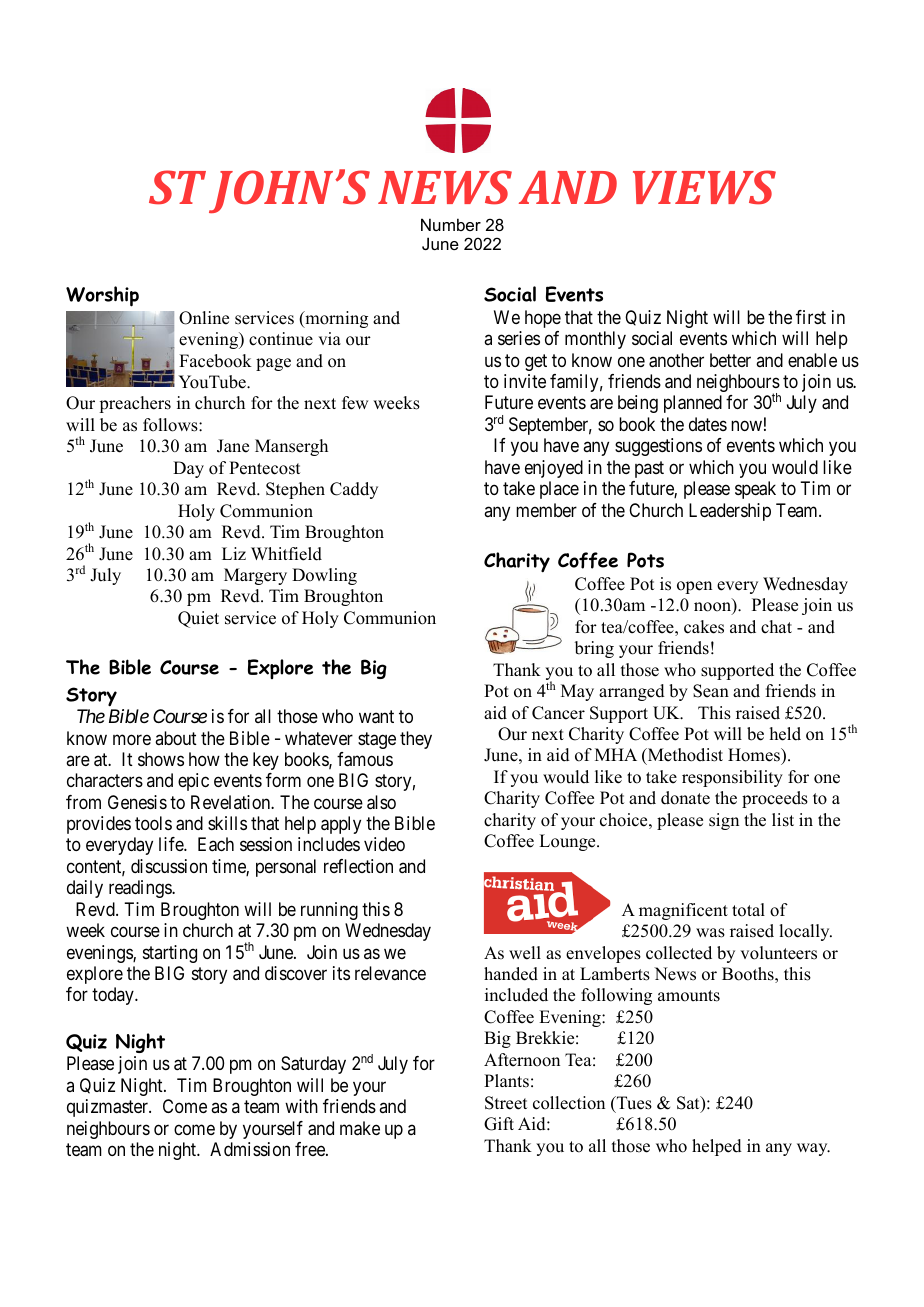  I want to click on VIEWS, so click(704, 187).
